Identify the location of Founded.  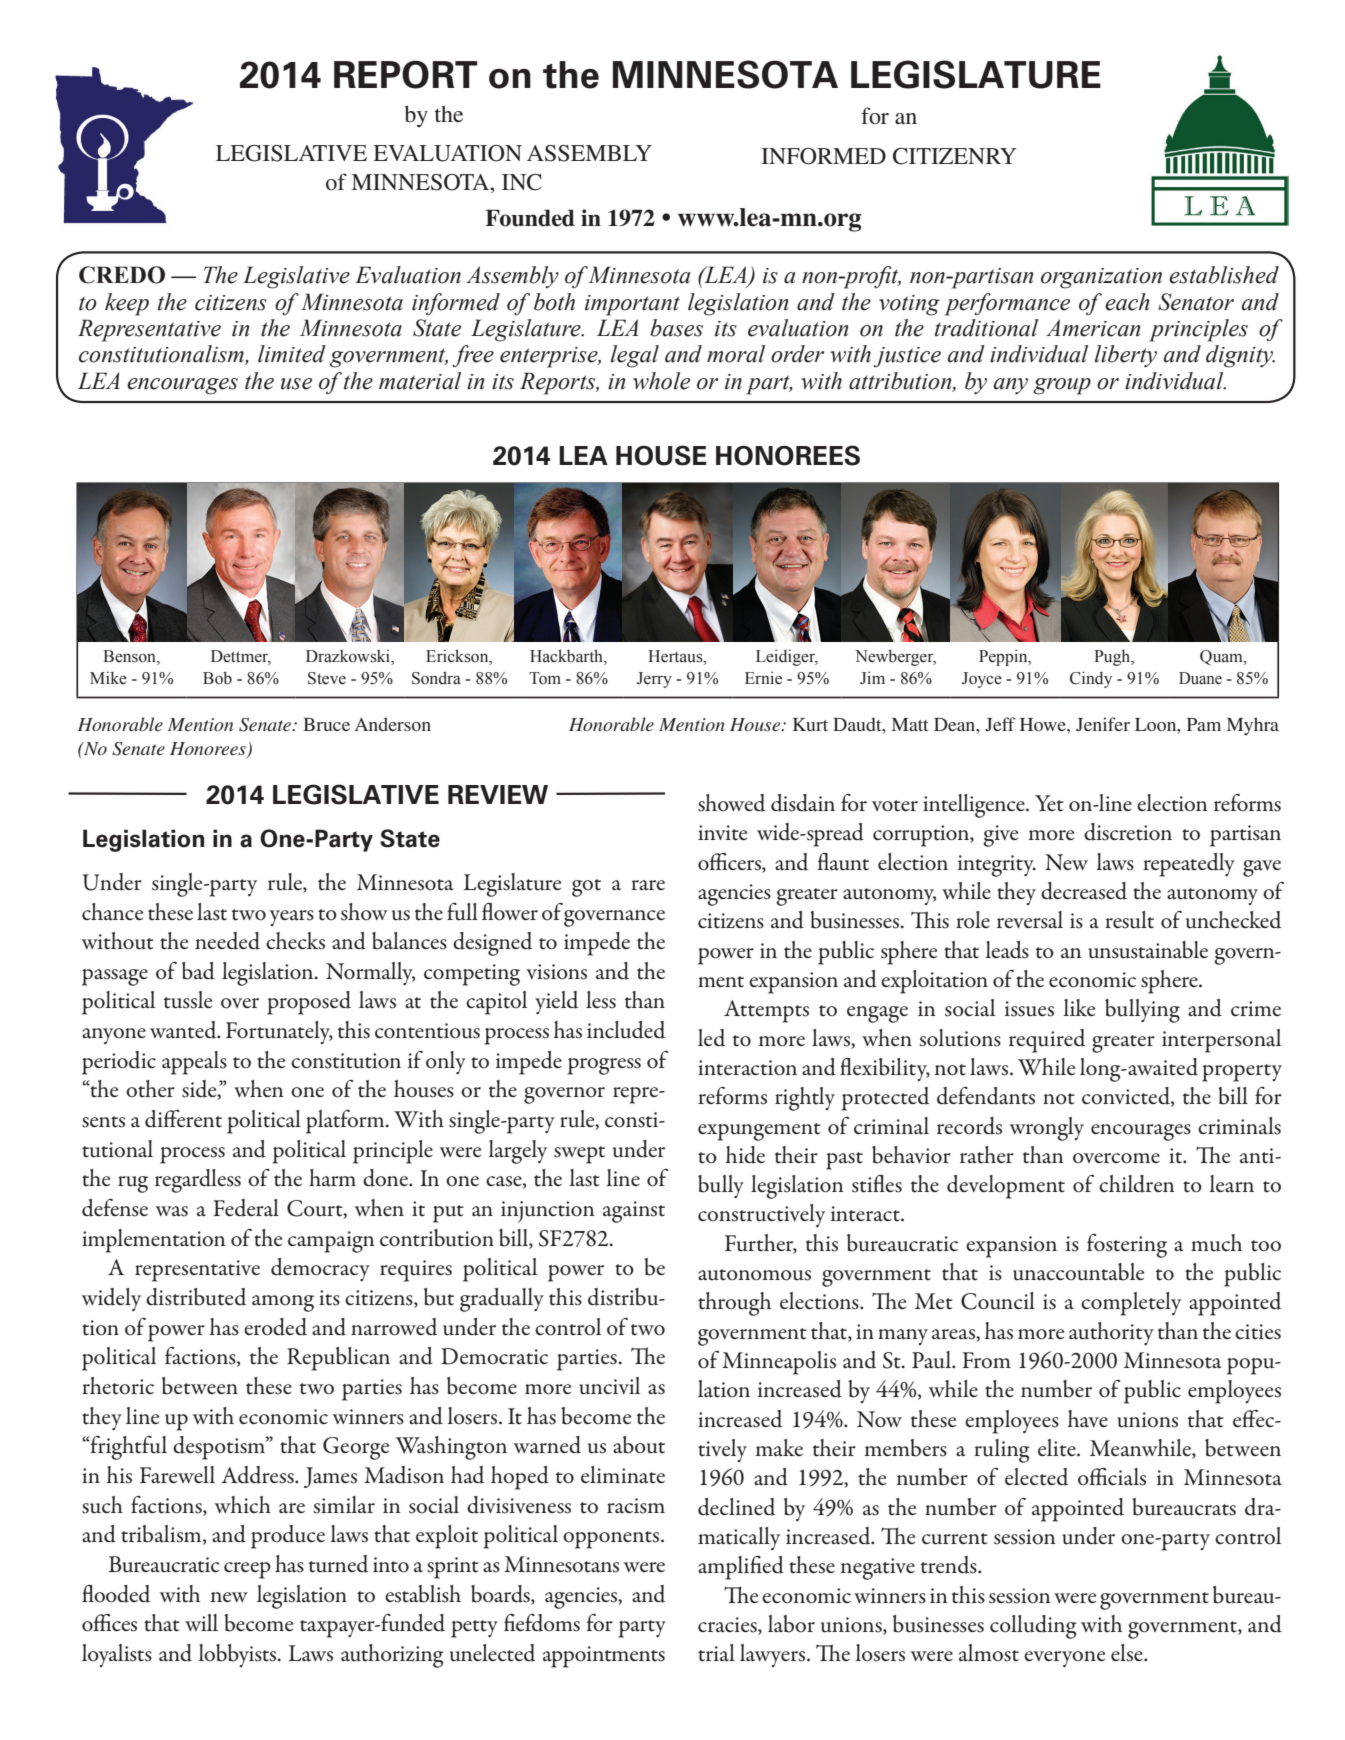
(530, 218).
